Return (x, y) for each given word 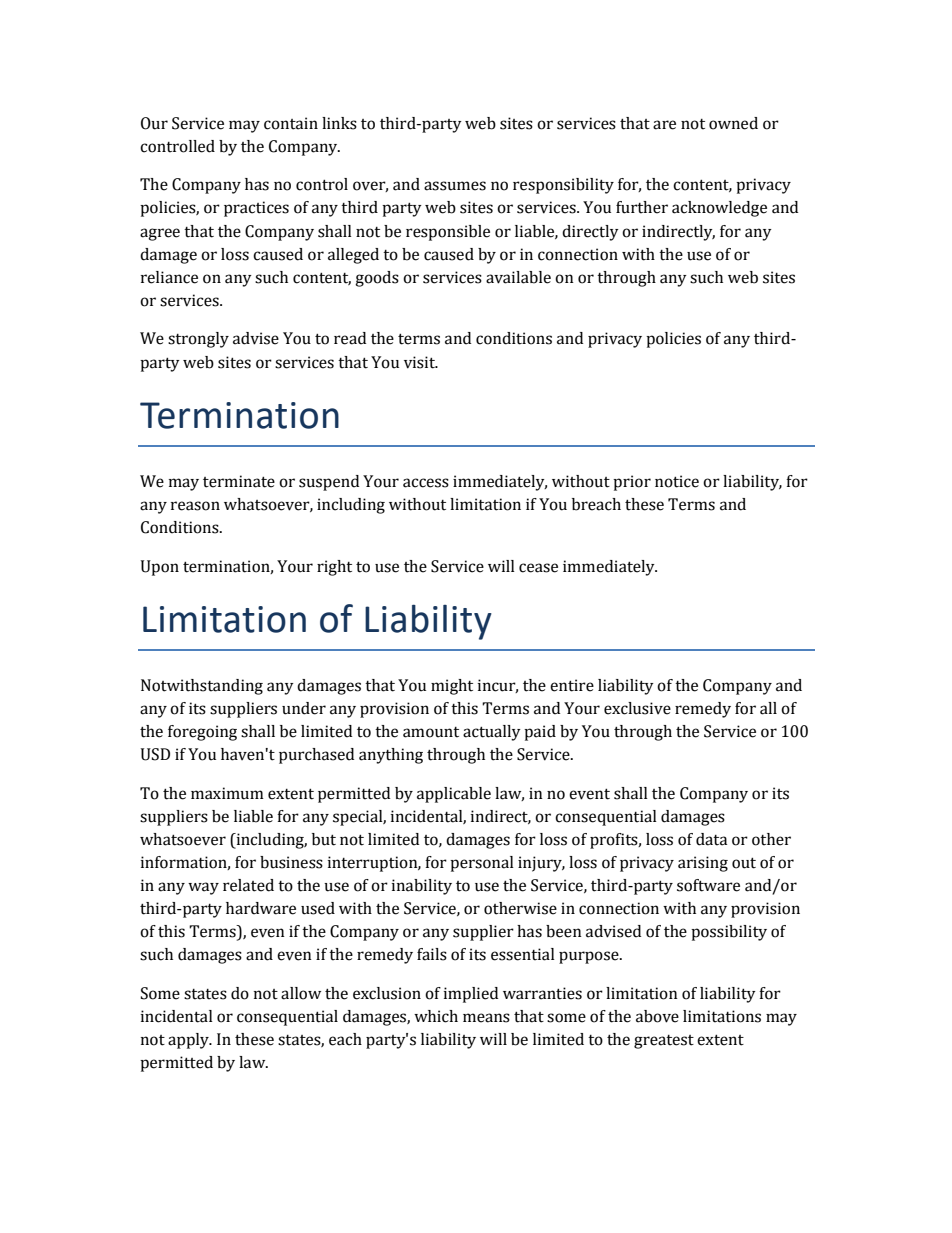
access (426, 483)
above (657, 1016)
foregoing (202, 733)
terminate (239, 481)
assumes (455, 186)
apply (189, 1041)
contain (291, 123)
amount (431, 732)
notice (677, 481)
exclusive (637, 708)
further (642, 207)
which (436, 1016)
